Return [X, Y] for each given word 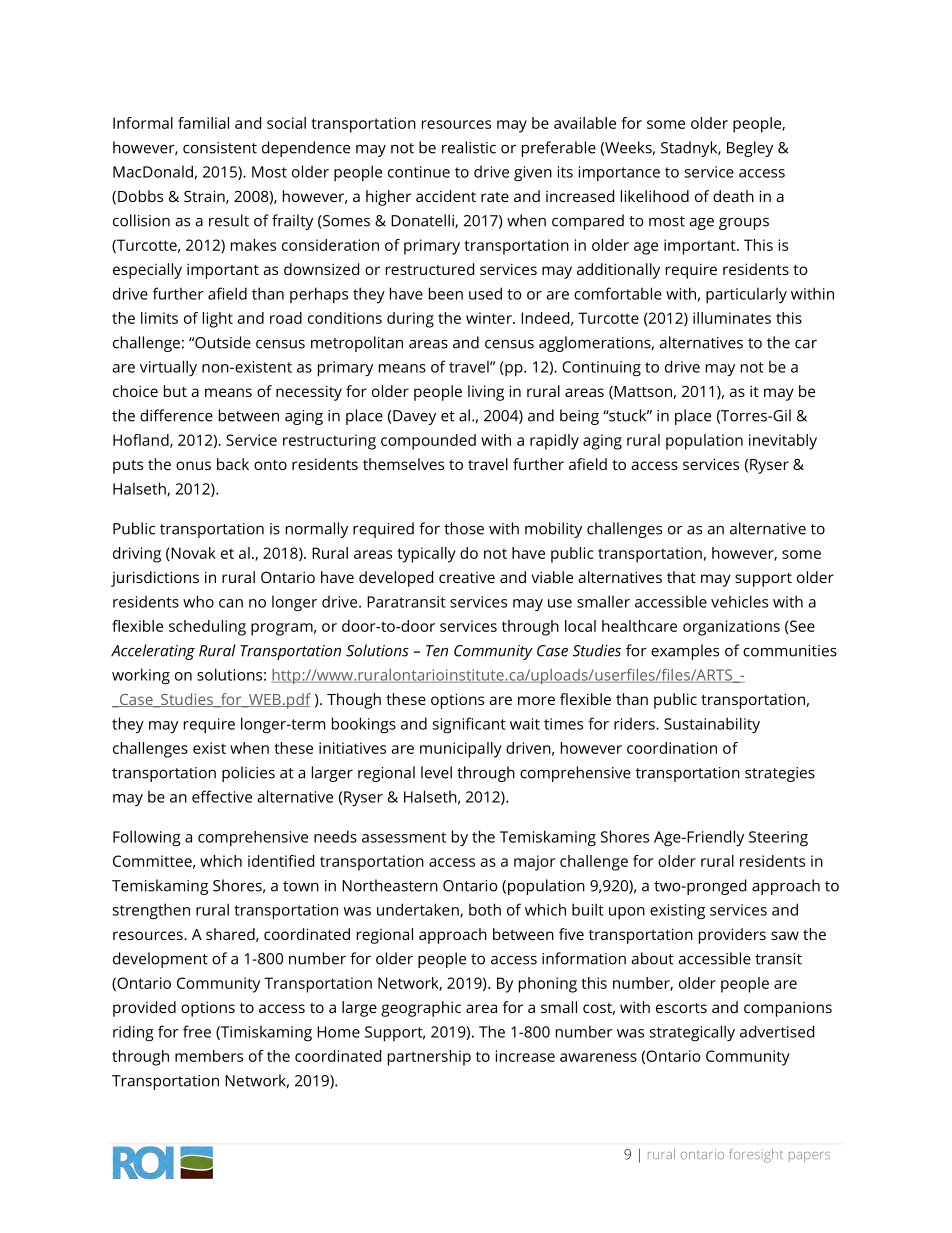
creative [467, 577]
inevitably [783, 442]
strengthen [151, 911]
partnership [429, 1058]
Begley [750, 149]
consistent [220, 148]
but [175, 391]
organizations [731, 628]
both [485, 909]
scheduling [207, 628]
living [486, 393]
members [209, 1056]
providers [732, 936]
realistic [469, 147]
